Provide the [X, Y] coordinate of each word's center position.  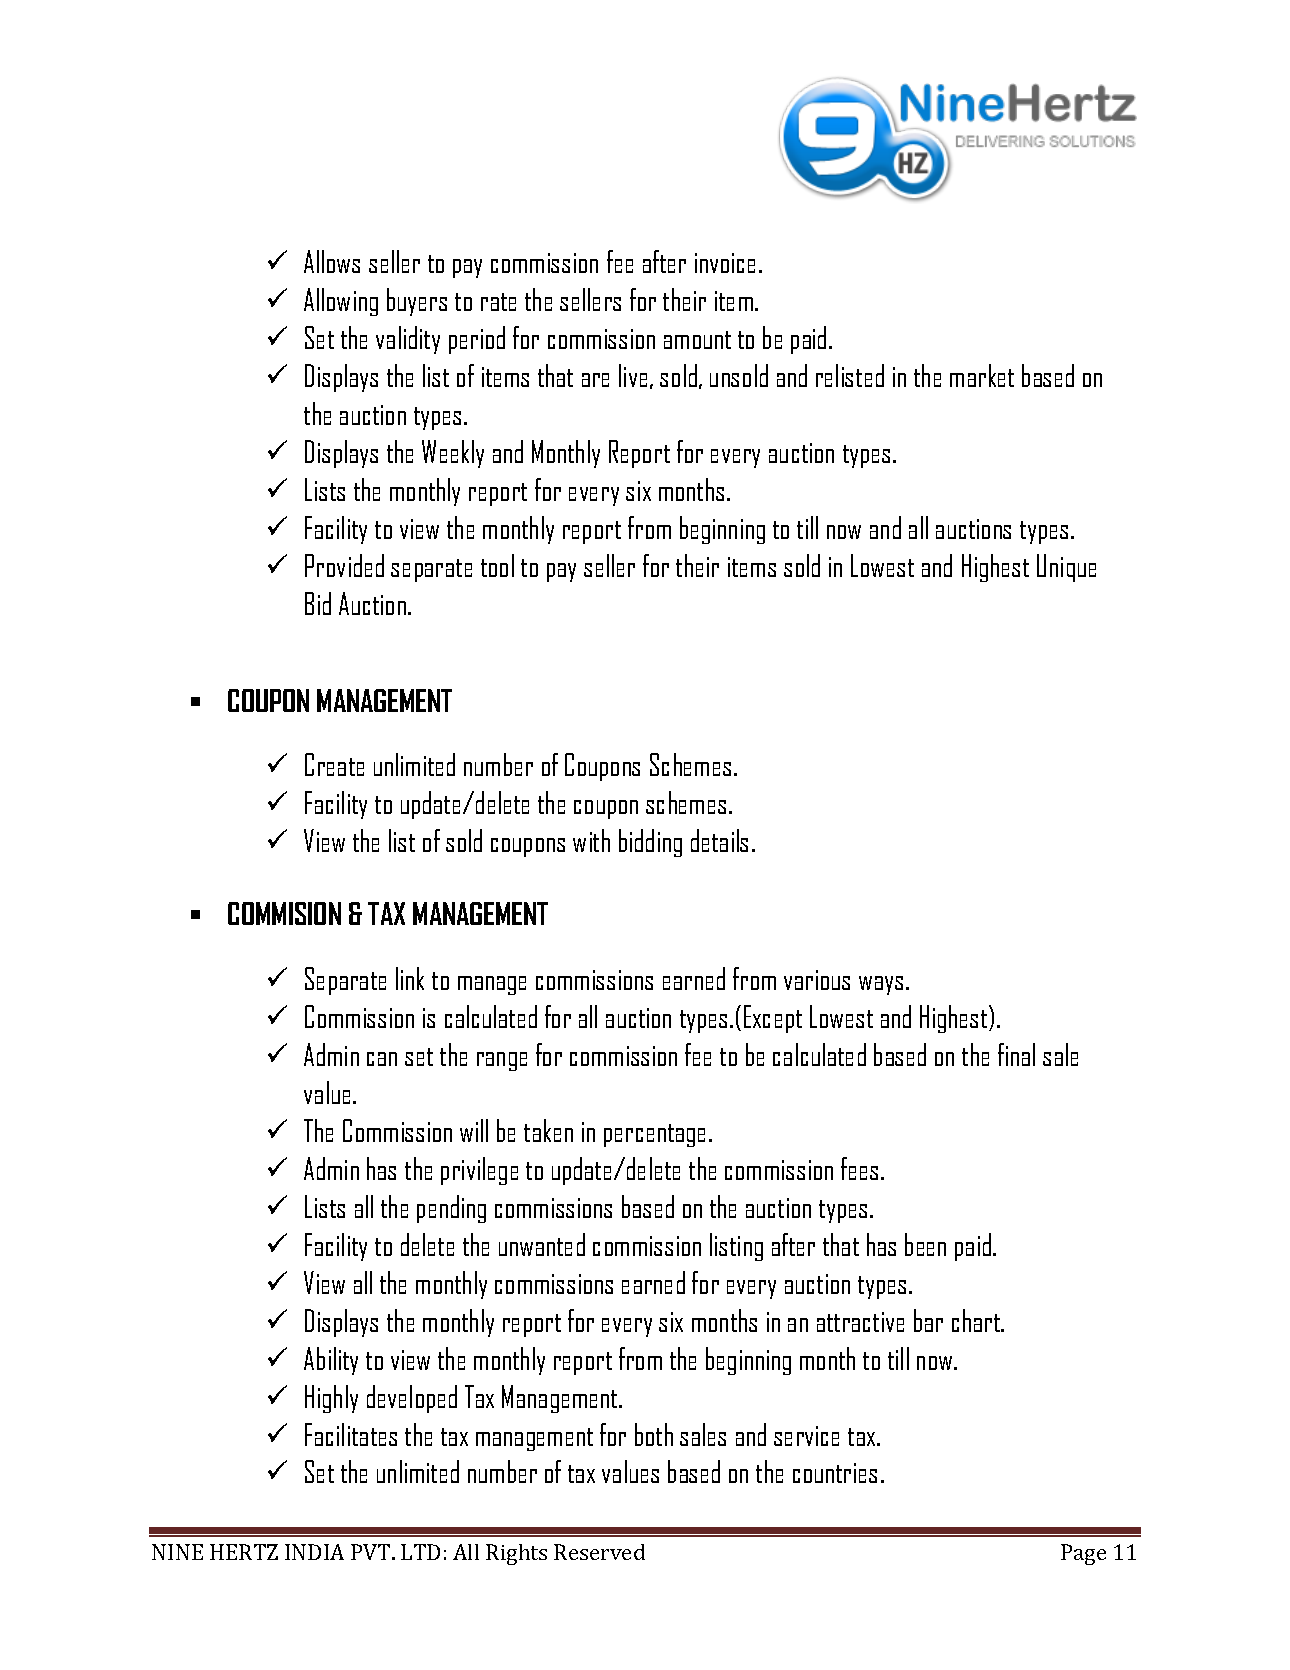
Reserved [599, 1552]
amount [697, 340]
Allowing [341, 302]
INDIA [314, 1552]
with [591, 840]
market [982, 375]
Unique [1066, 568]
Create [334, 764]
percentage [654, 1135]
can [382, 1059]
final [1016, 1054]
